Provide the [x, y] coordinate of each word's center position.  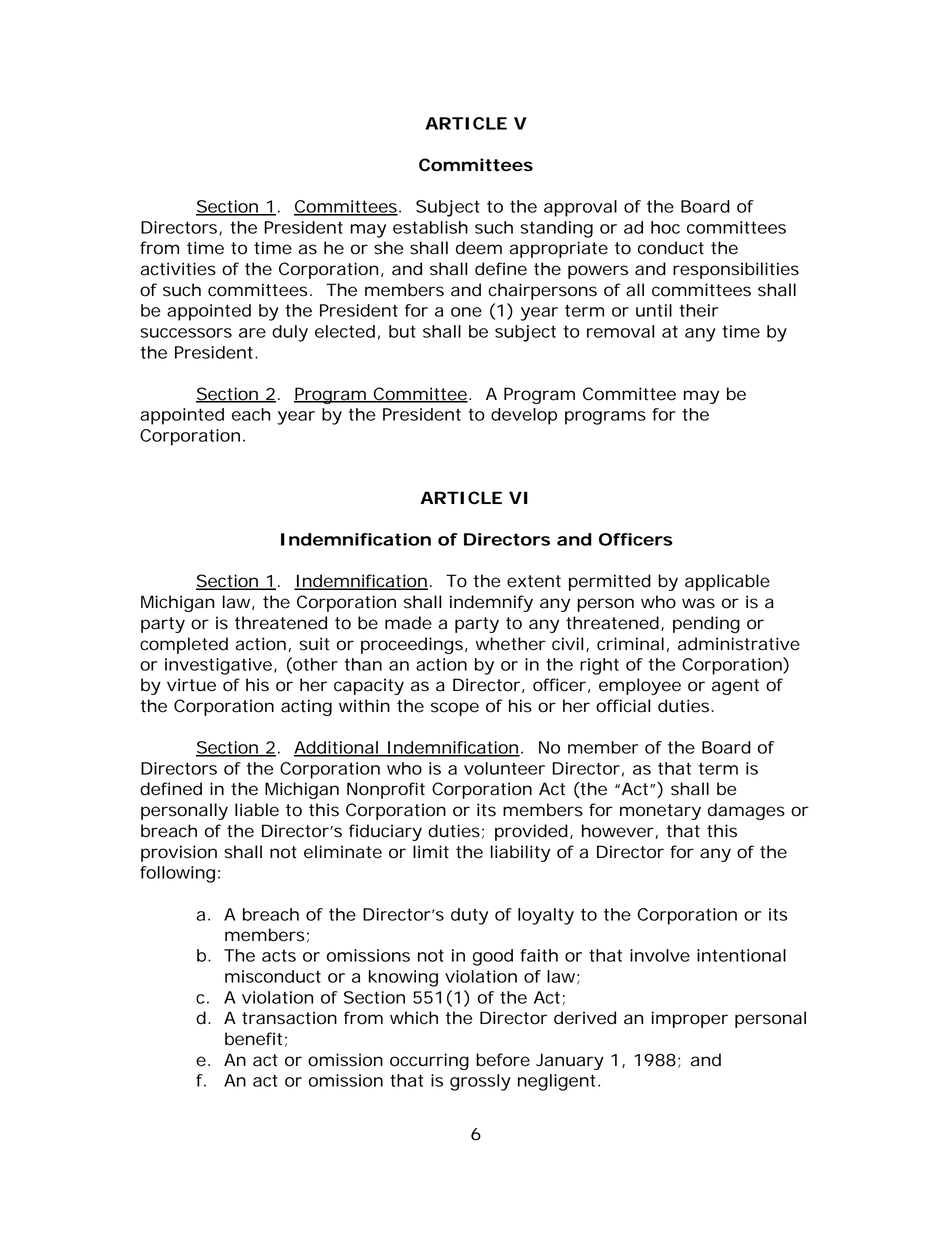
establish [430, 227]
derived [585, 1018]
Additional [337, 748]
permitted [610, 582]
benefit [256, 1039]
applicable [727, 582]
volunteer [504, 768]
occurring [429, 1061]
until [654, 310]
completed [184, 645]
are [252, 333]
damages [746, 811]
